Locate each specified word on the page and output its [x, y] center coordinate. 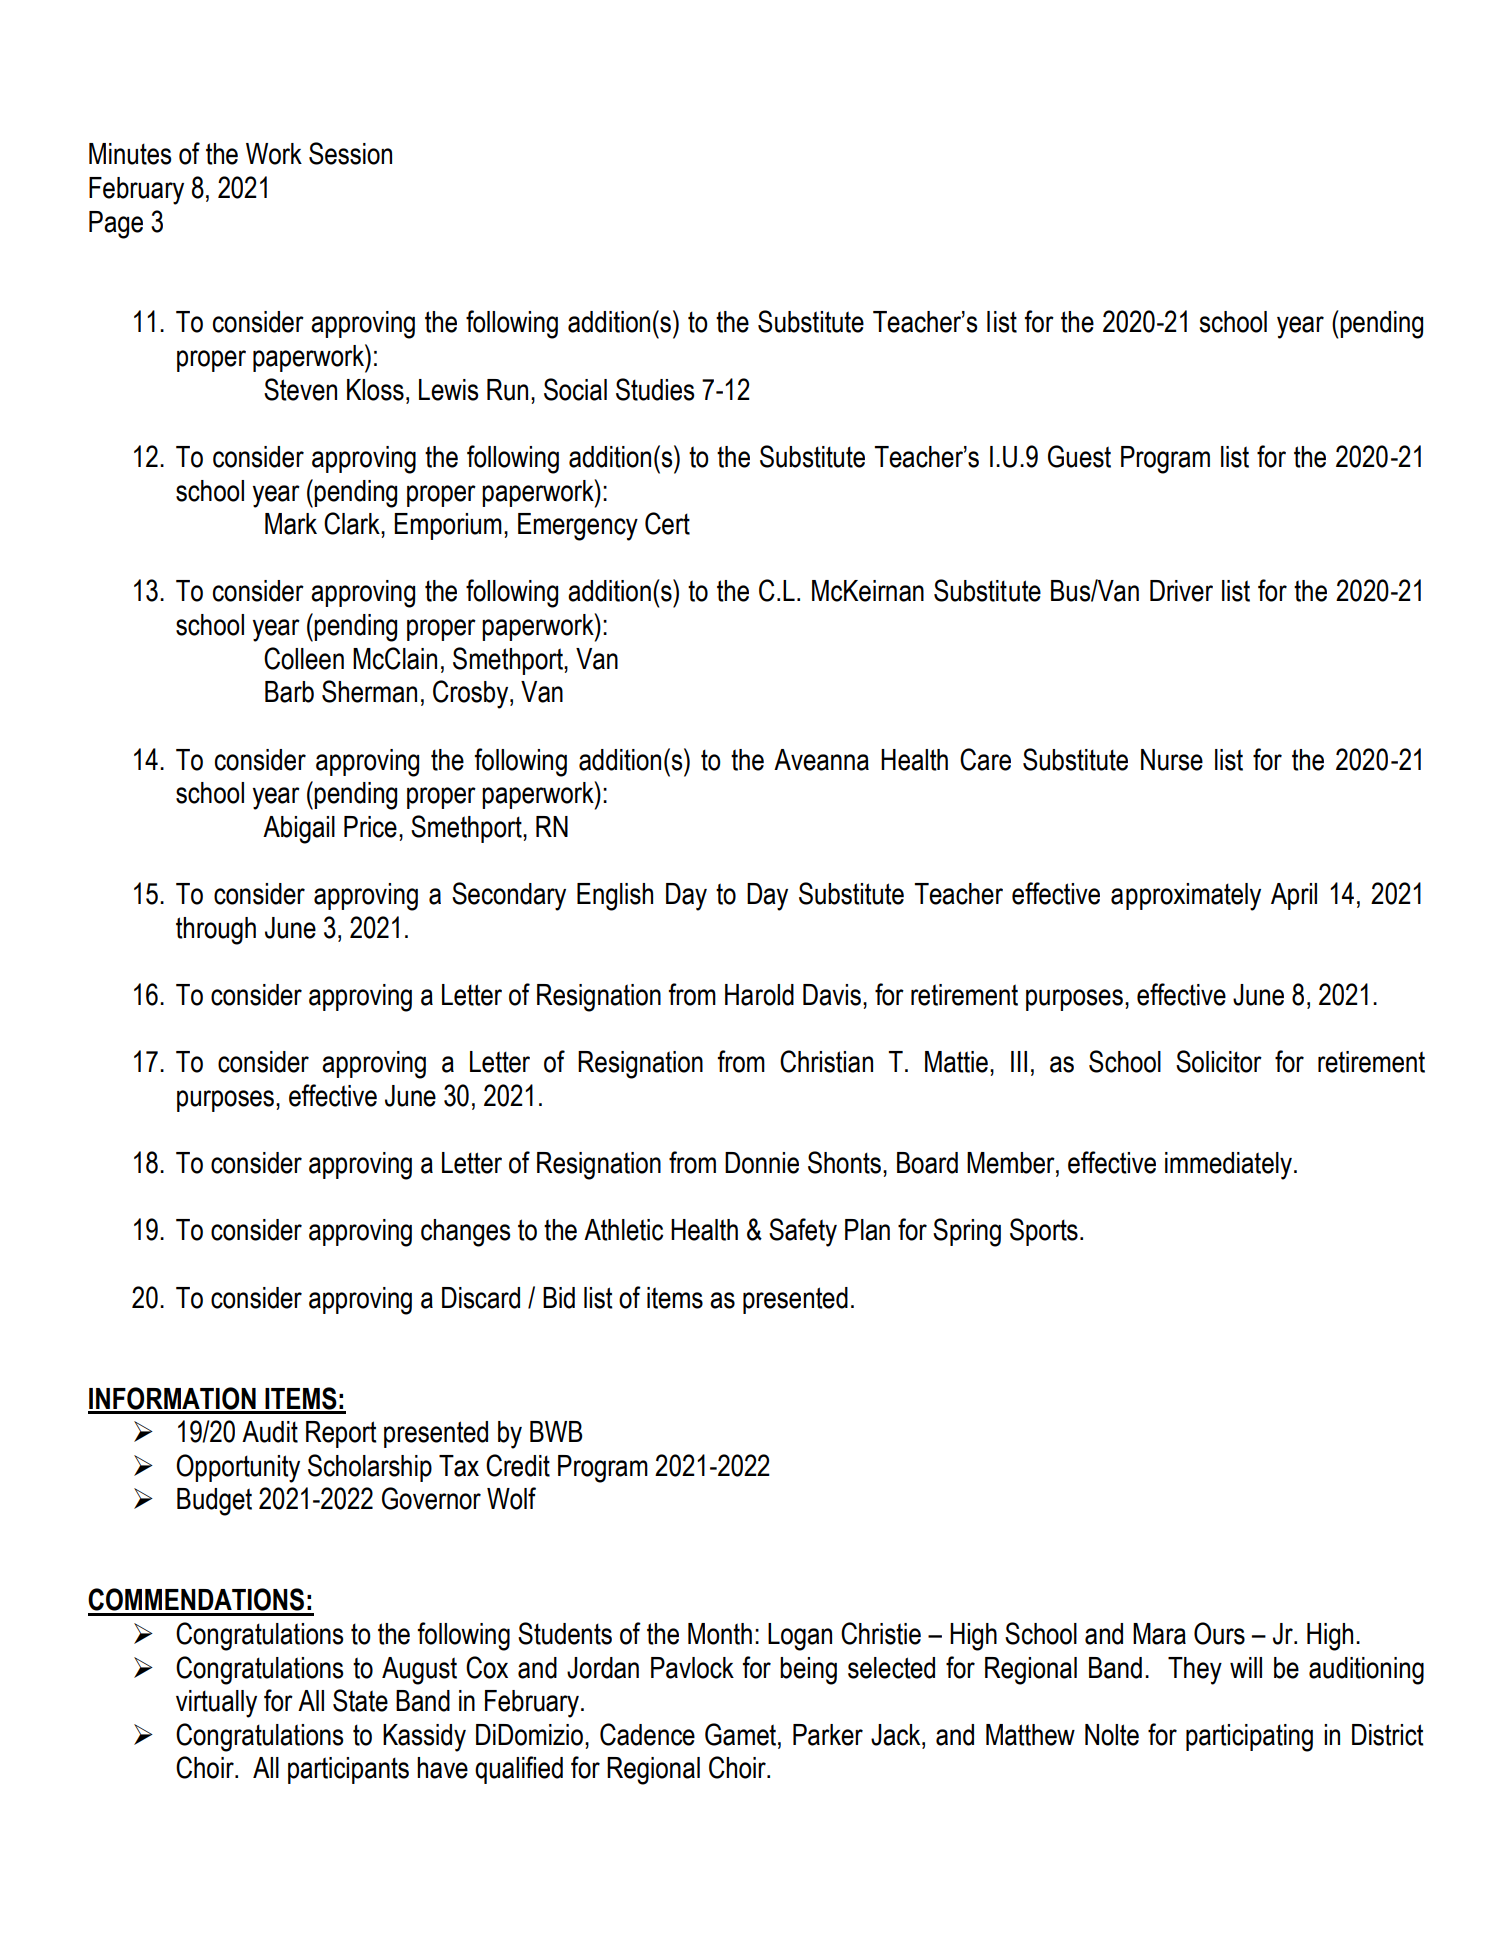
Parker [828, 1735]
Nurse [1172, 760]
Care [985, 759]
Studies [655, 389]
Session [350, 153]
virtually [216, 1704]
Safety [803, 1232]
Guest [1079, 456]
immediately [1228, 1166]
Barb [289, 692]
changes [466, 1233]
